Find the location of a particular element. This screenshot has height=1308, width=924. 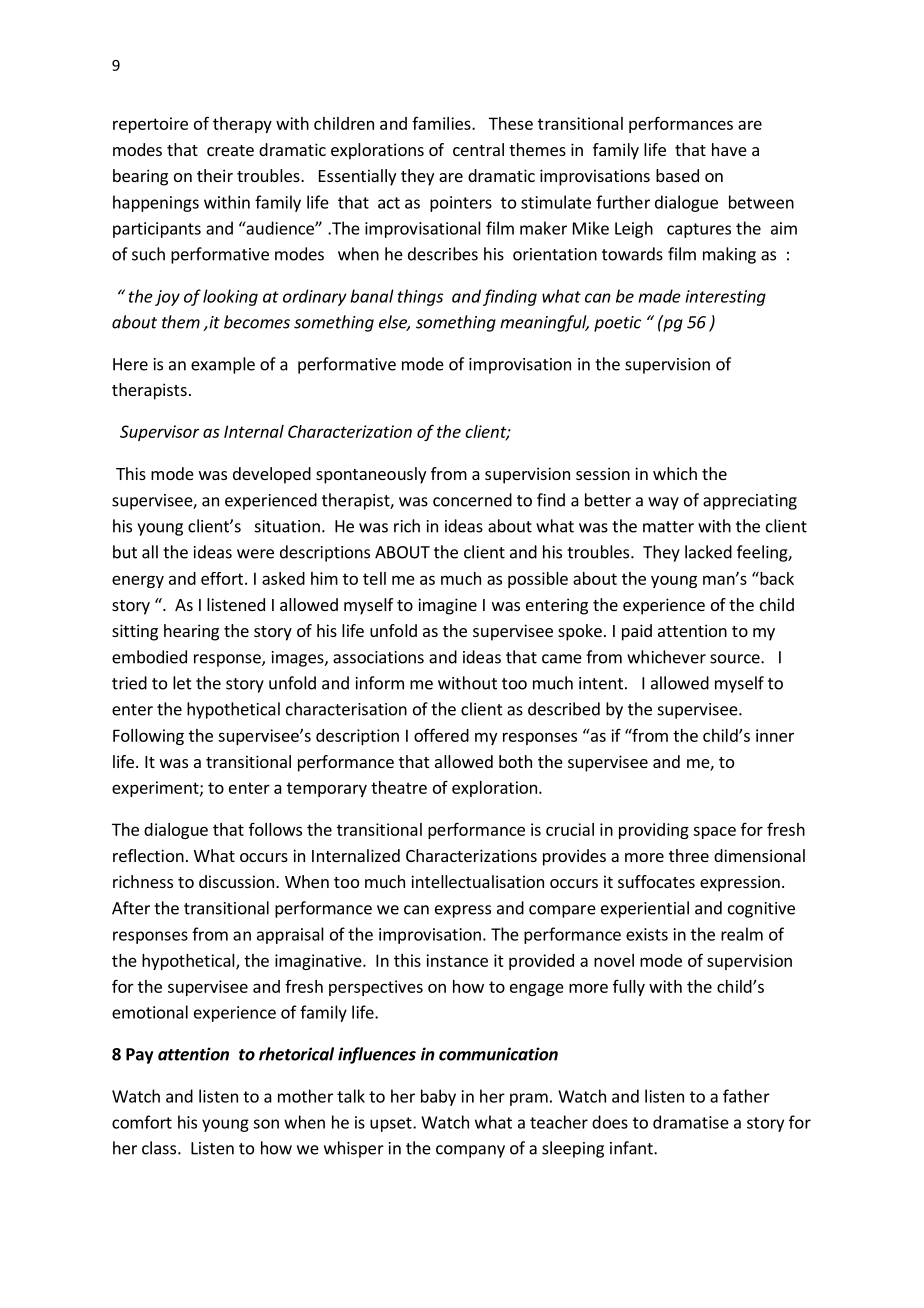

source is located at coordinates (736, 659).
